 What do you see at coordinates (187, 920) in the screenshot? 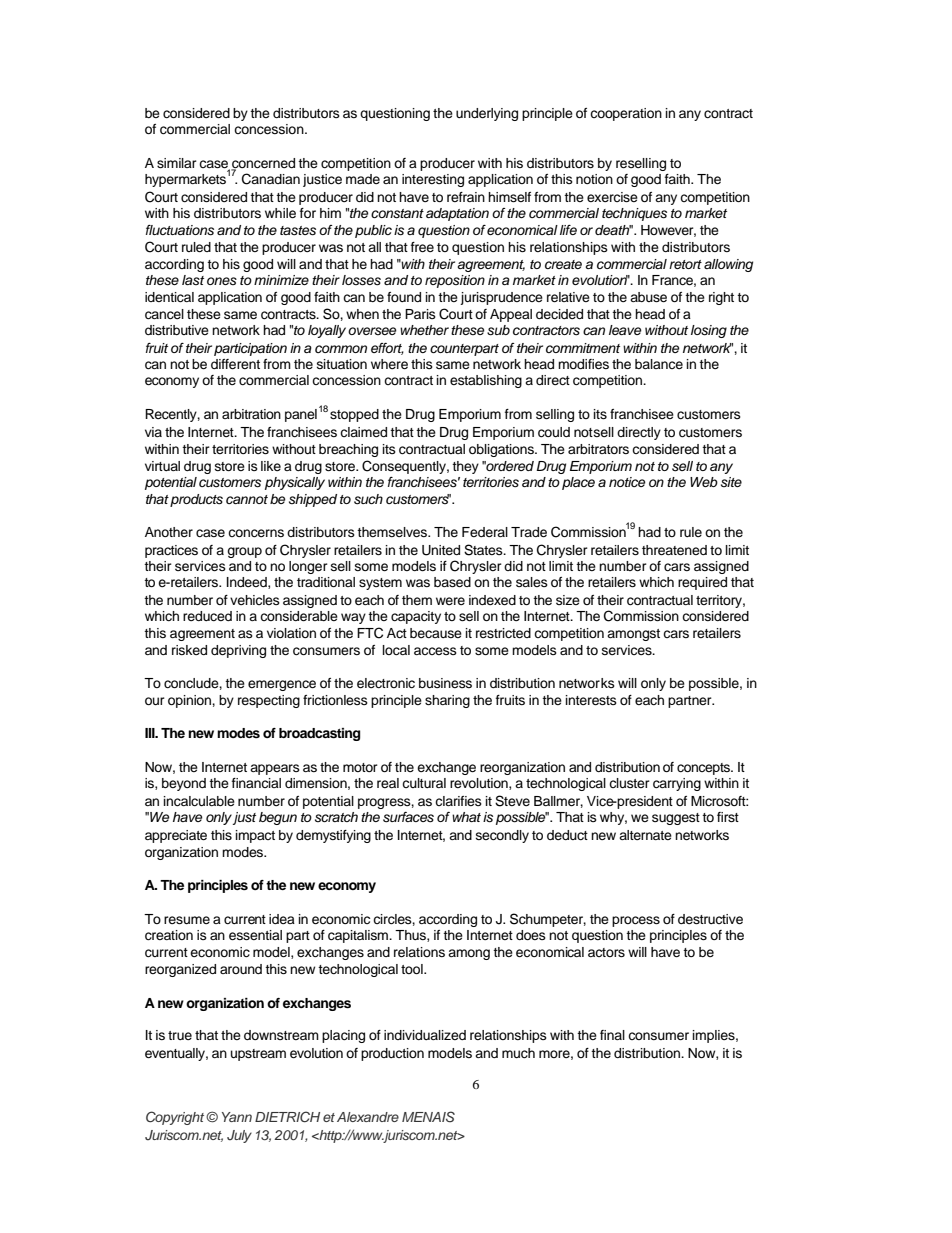
I see `resume` at bounding box center [187, 920].
